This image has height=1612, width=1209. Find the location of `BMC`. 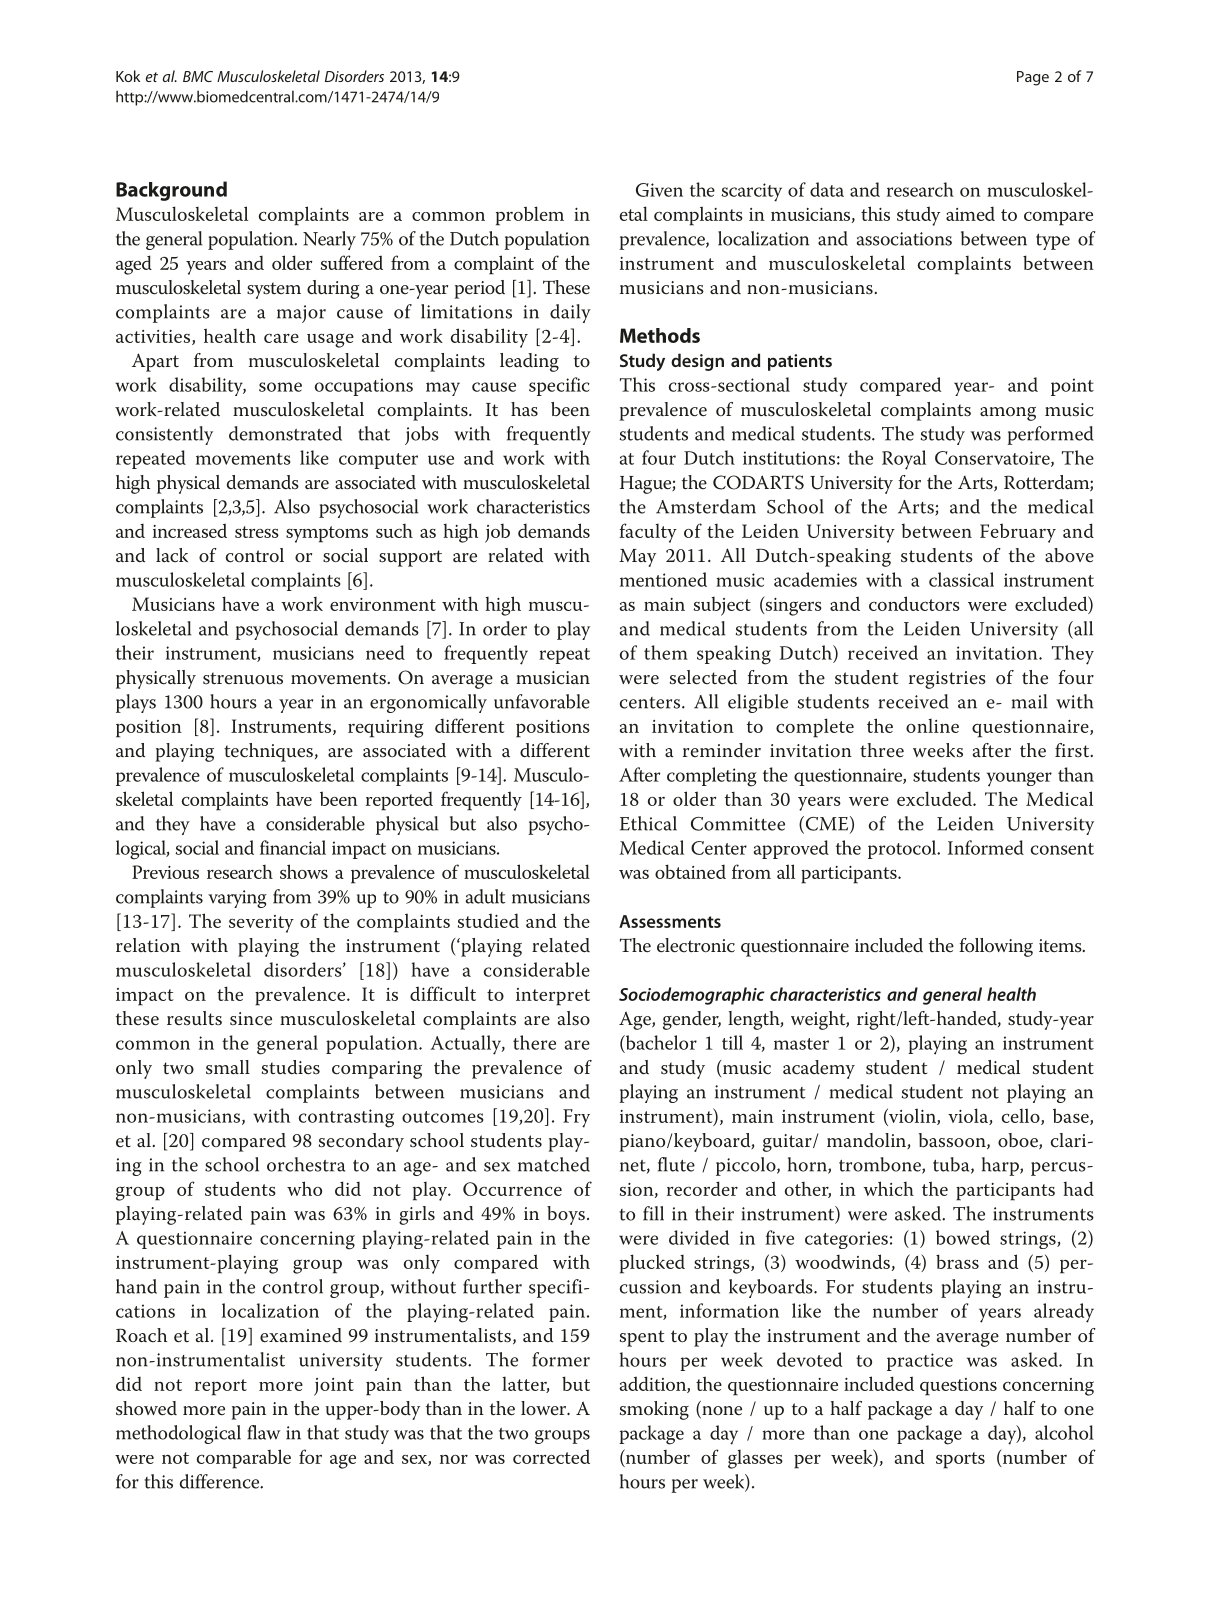

BMC is located at coordinates (198, 76).
